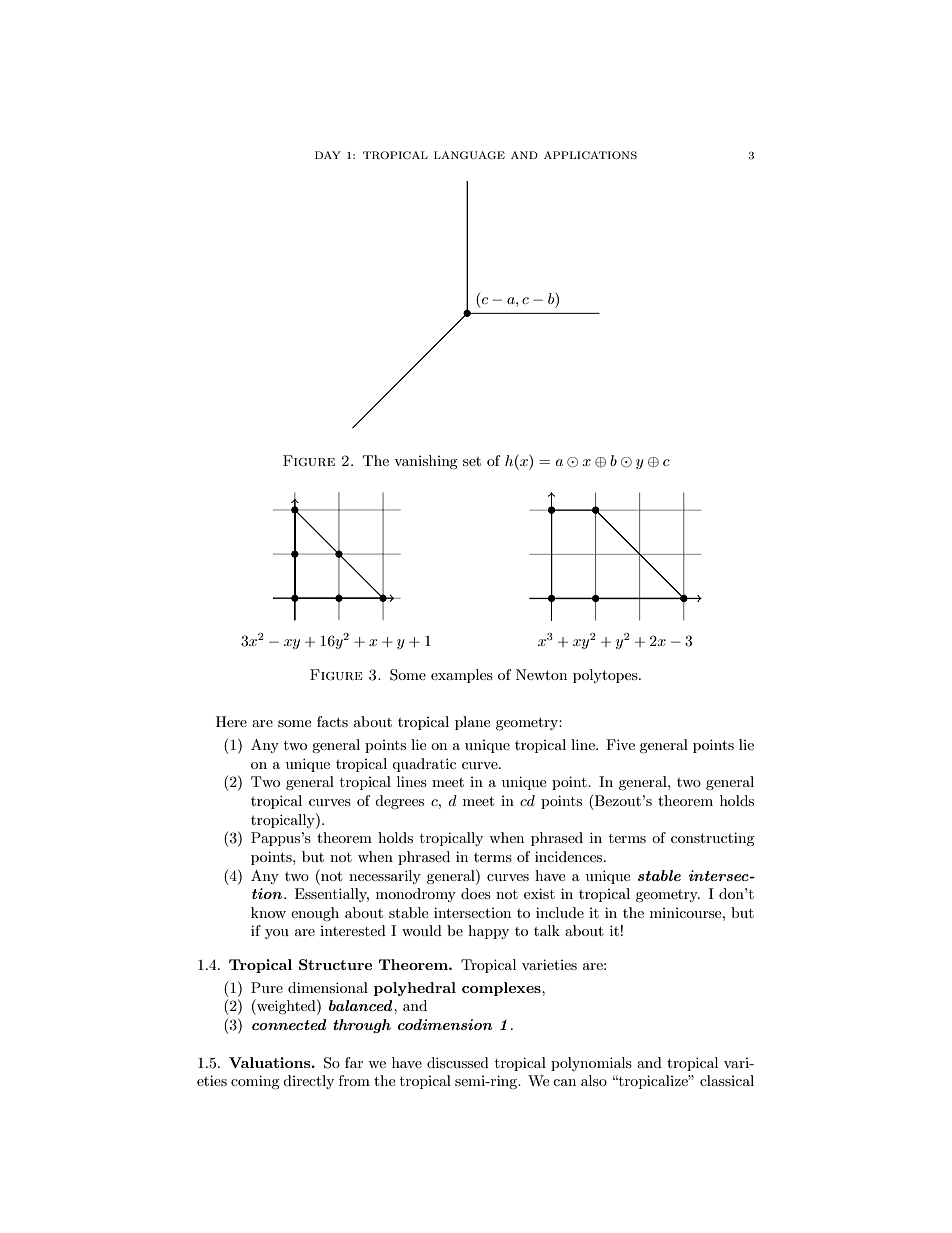  I want to click on plane, so click(472, 723).
